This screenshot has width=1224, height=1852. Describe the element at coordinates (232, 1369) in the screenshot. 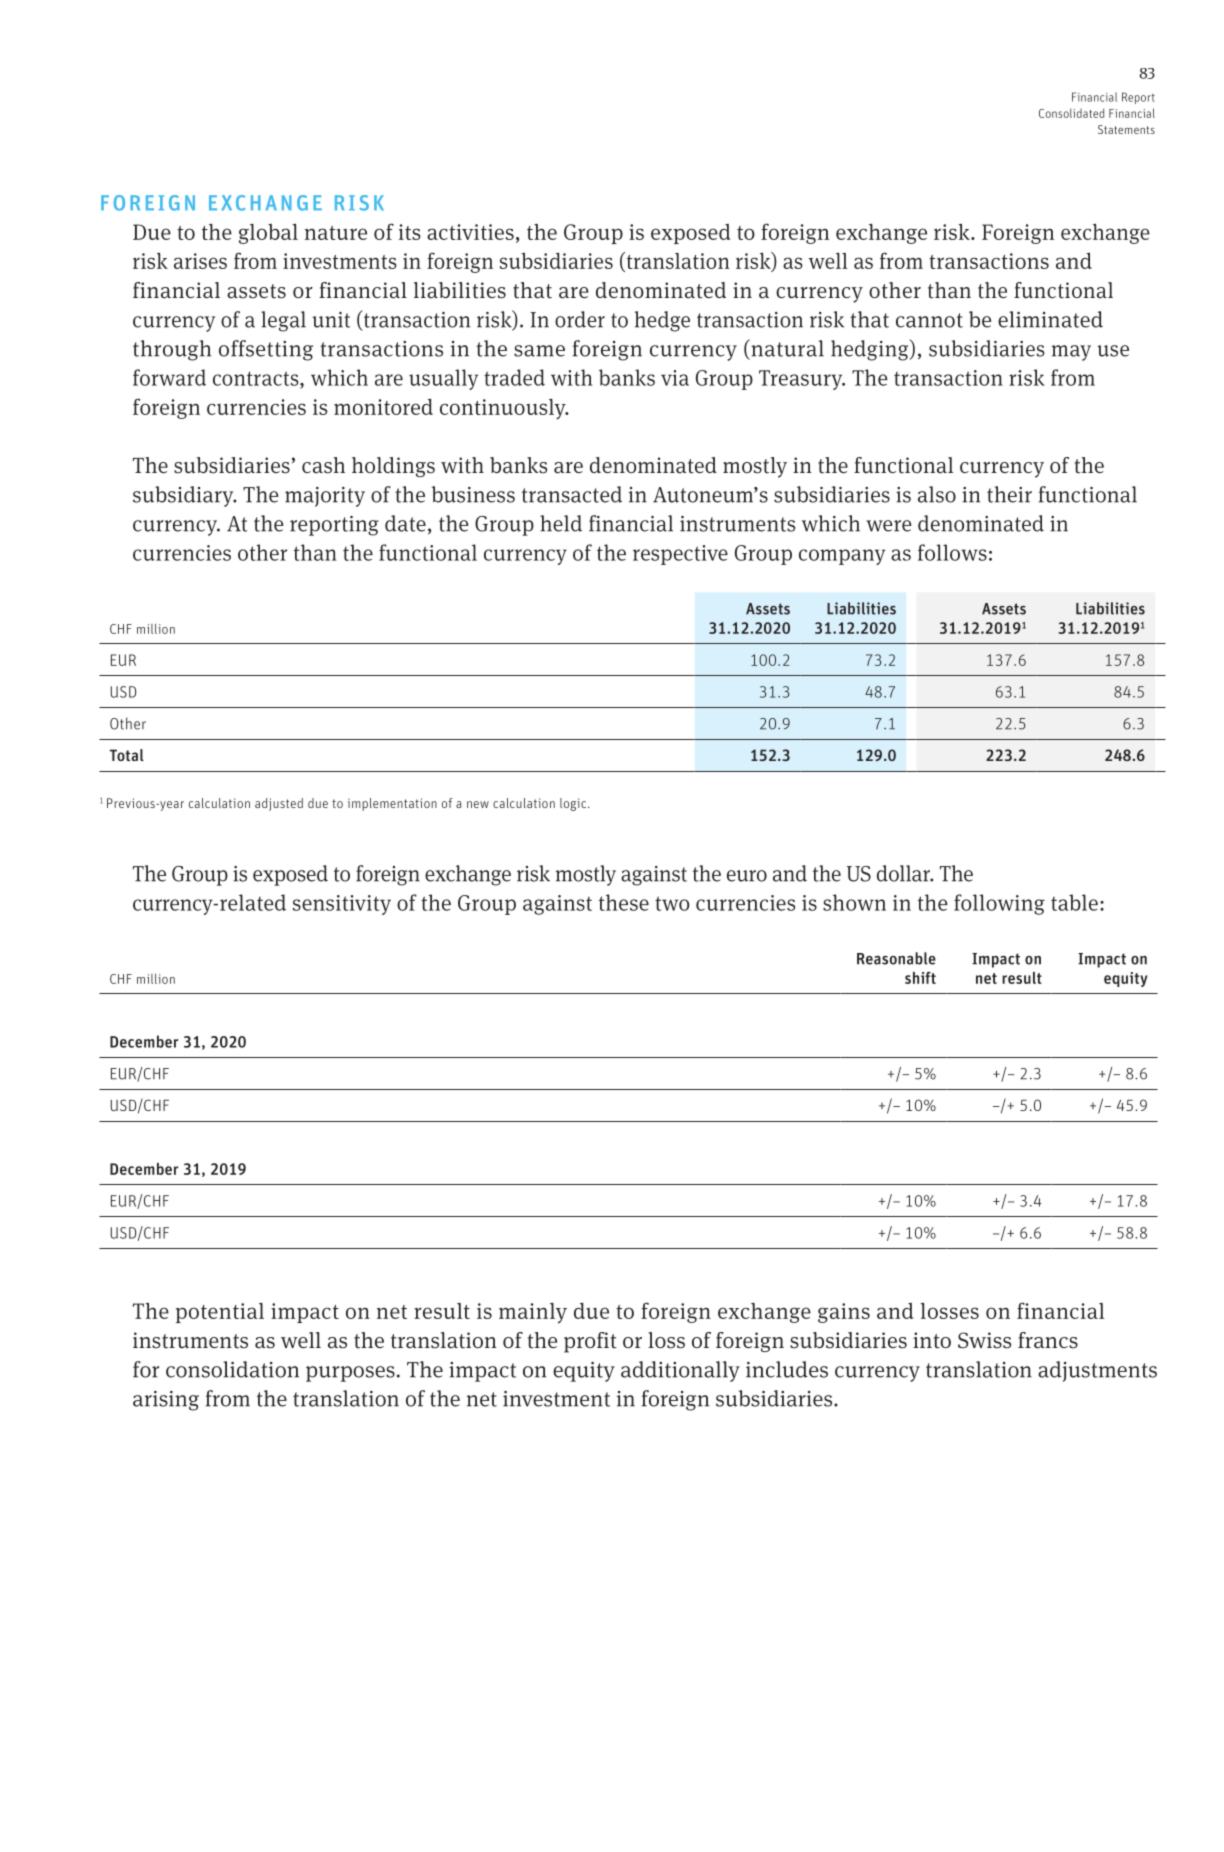

I see `consolidation` at that location.
